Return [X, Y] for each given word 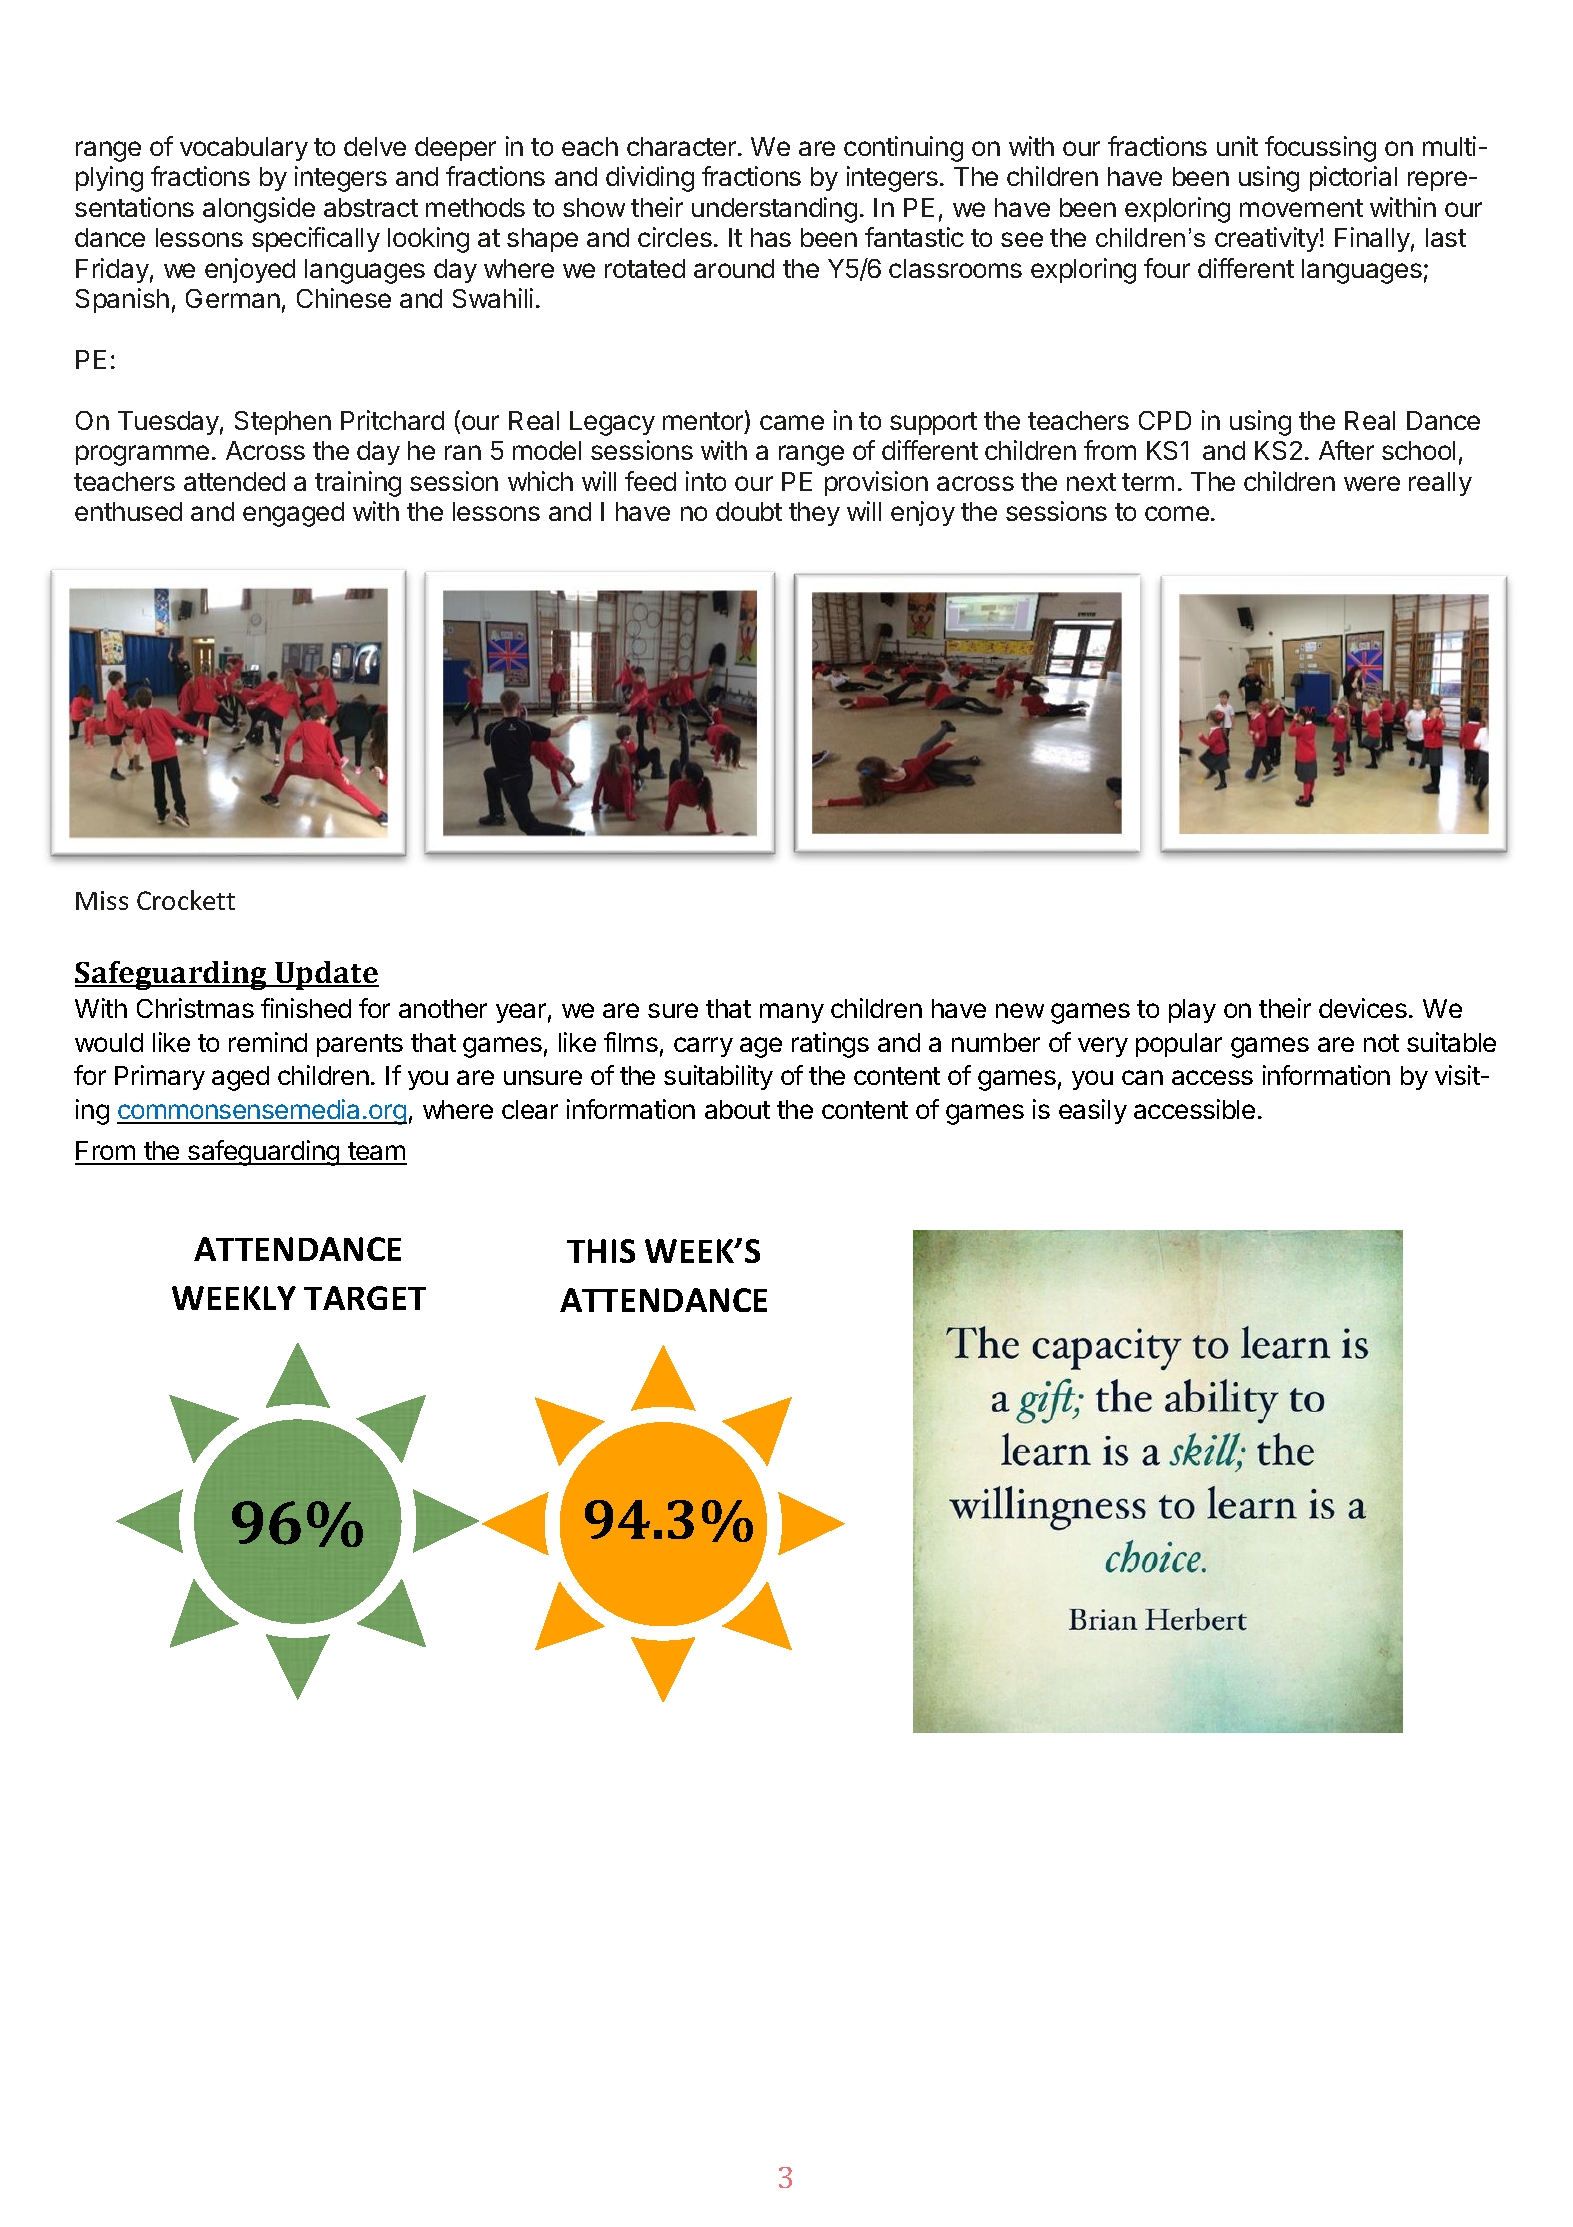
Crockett [186, 900]
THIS [601, 1251]
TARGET [365, 1298]
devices [1363, 1008]
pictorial [1353, 178]
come [1177, 513]
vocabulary [244, 149]
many [792, 1013]
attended [234, 481]
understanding [774, 210]
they [814, 514]
